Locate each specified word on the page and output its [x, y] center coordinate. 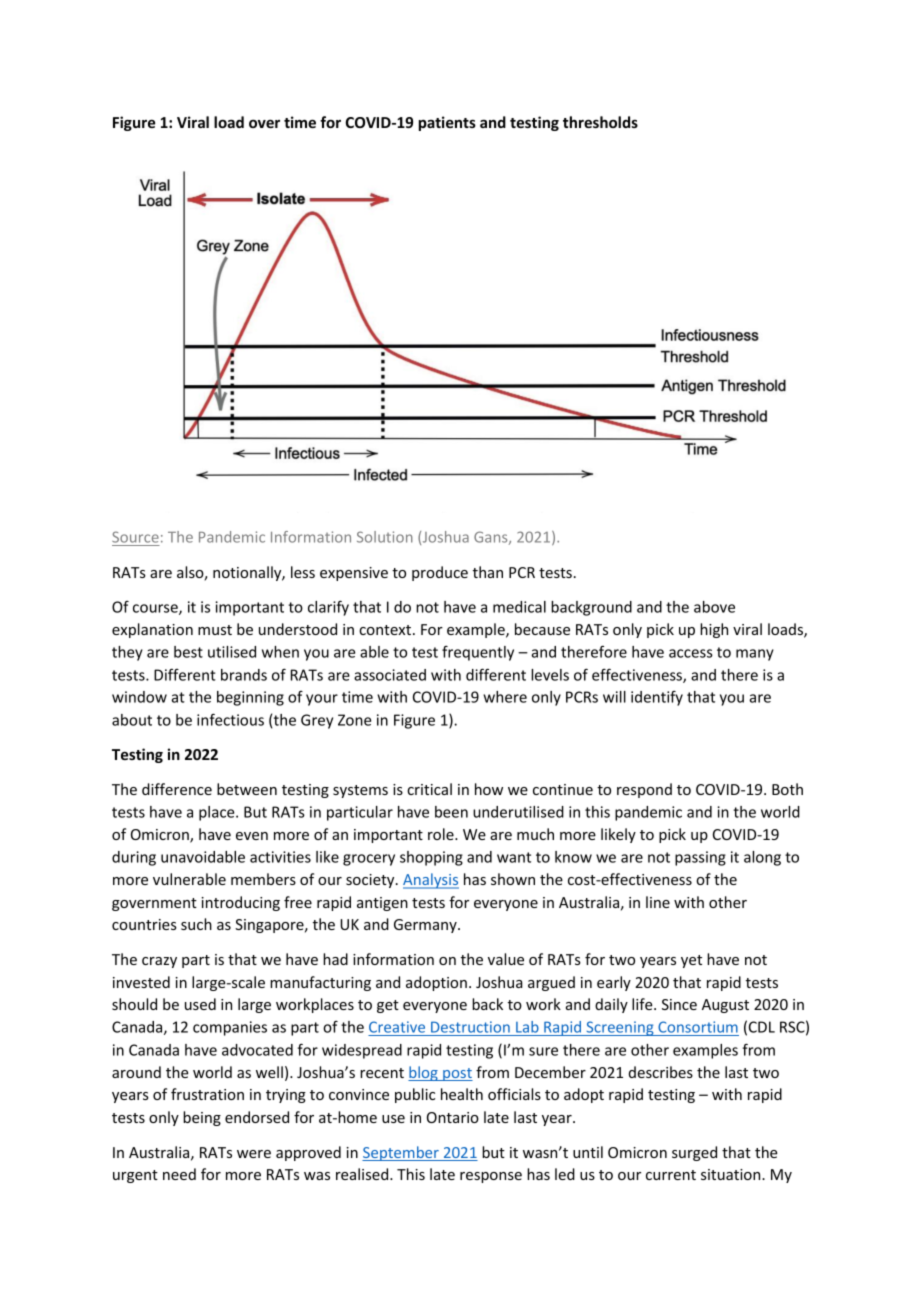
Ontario [453, 1117]
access [691, 653]
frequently [478, 653]
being [202, 1118]
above [714, 607]
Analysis [431, 881]
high [714, 630]
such [196, 924]
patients [447, 123]
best [188, 652]
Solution [385, 537]
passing [700, 858]
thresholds [600, 122]
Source [136, 538]
